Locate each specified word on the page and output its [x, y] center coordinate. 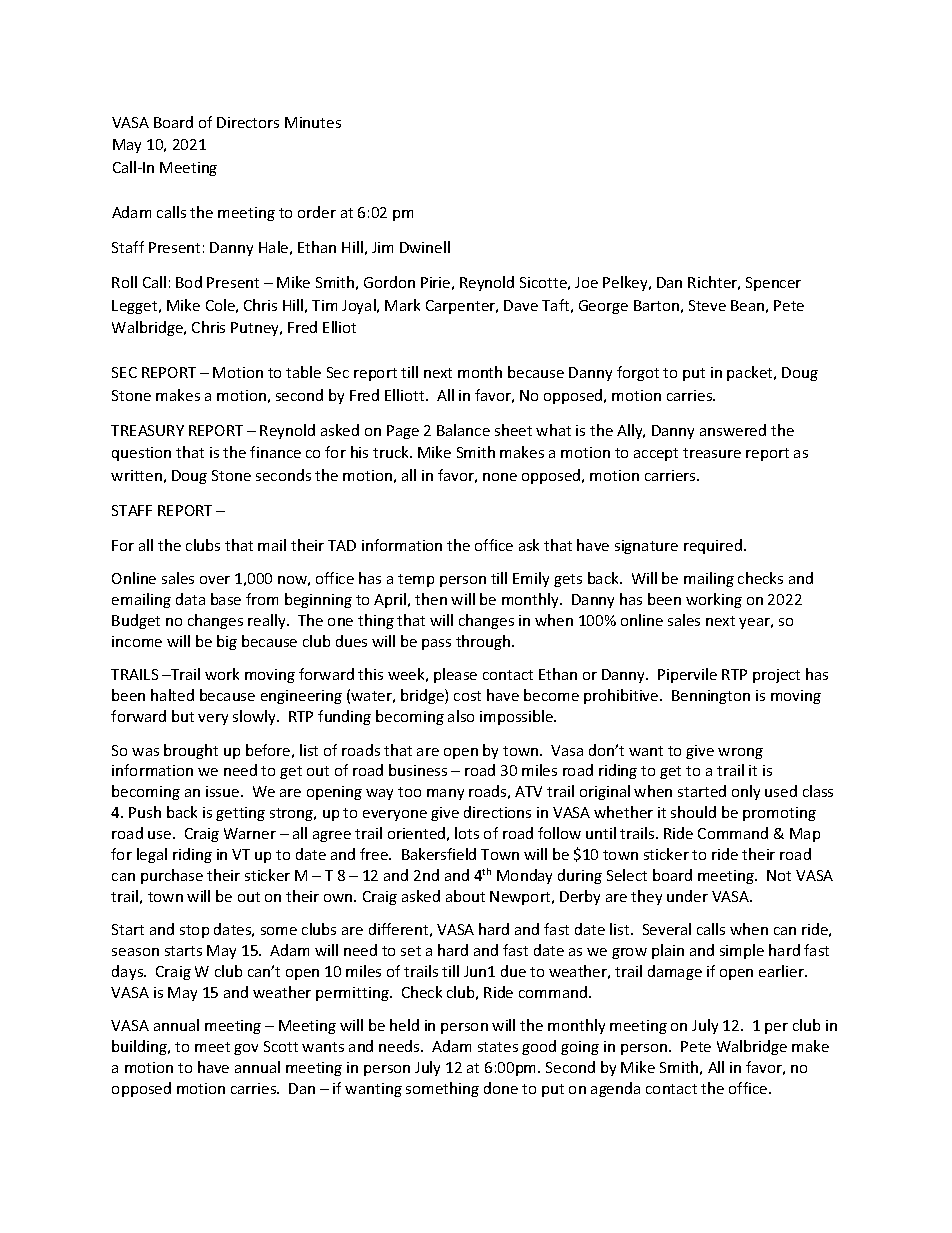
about [465, 896]
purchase [172, 876]
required [713, 546]
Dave [521, 305]
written [136, 475]
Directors [248, 122]
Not [779, 875]
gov [246, 1049]
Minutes [313, 122]
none [500, 477]
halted [172, 695]
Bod [189, 282]
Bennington [711, 697]
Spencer [773, 284]
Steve [707, 305]
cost [467, 696]
